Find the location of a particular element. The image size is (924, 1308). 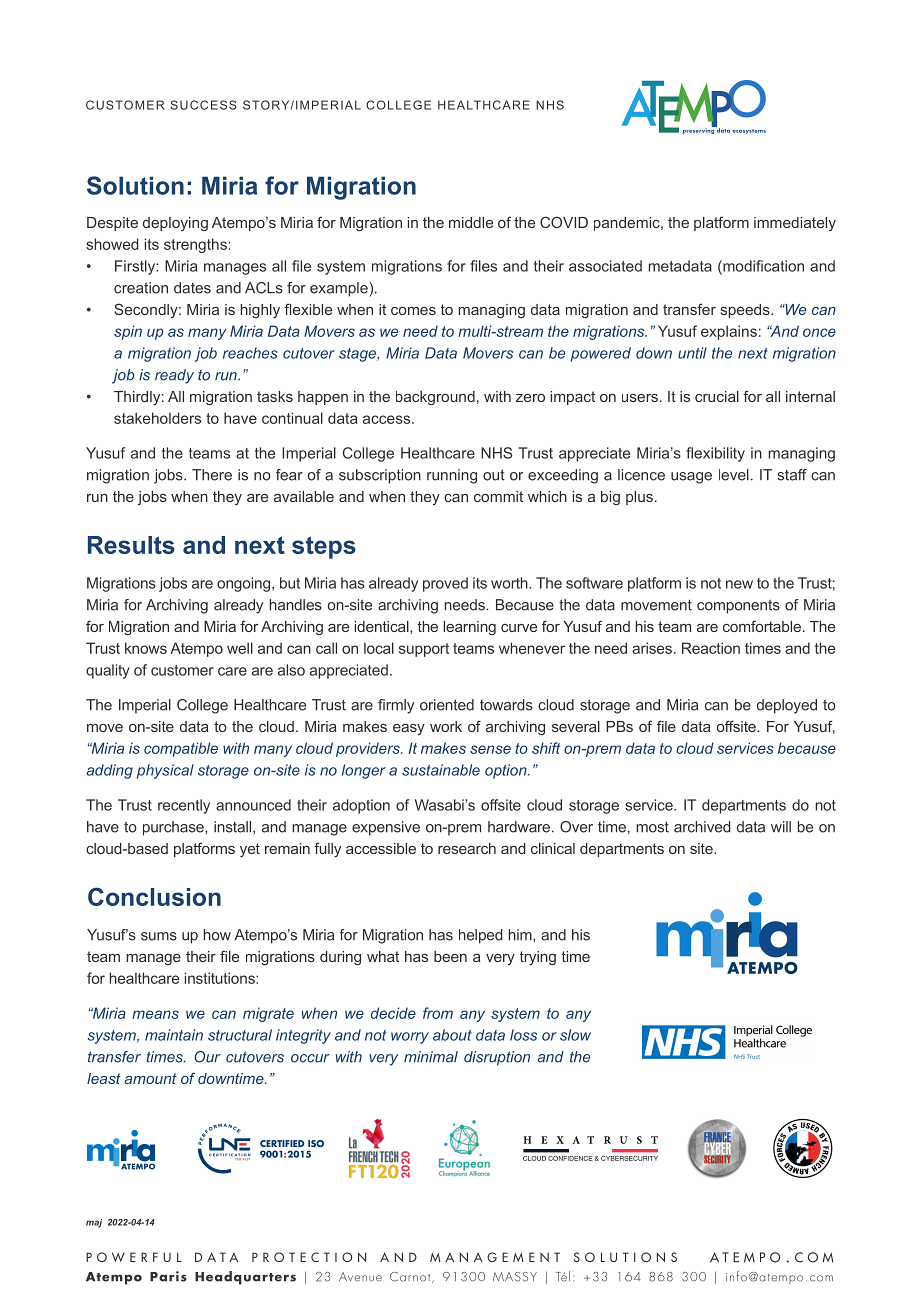

Paris is located at coordinates (168, 1276).
